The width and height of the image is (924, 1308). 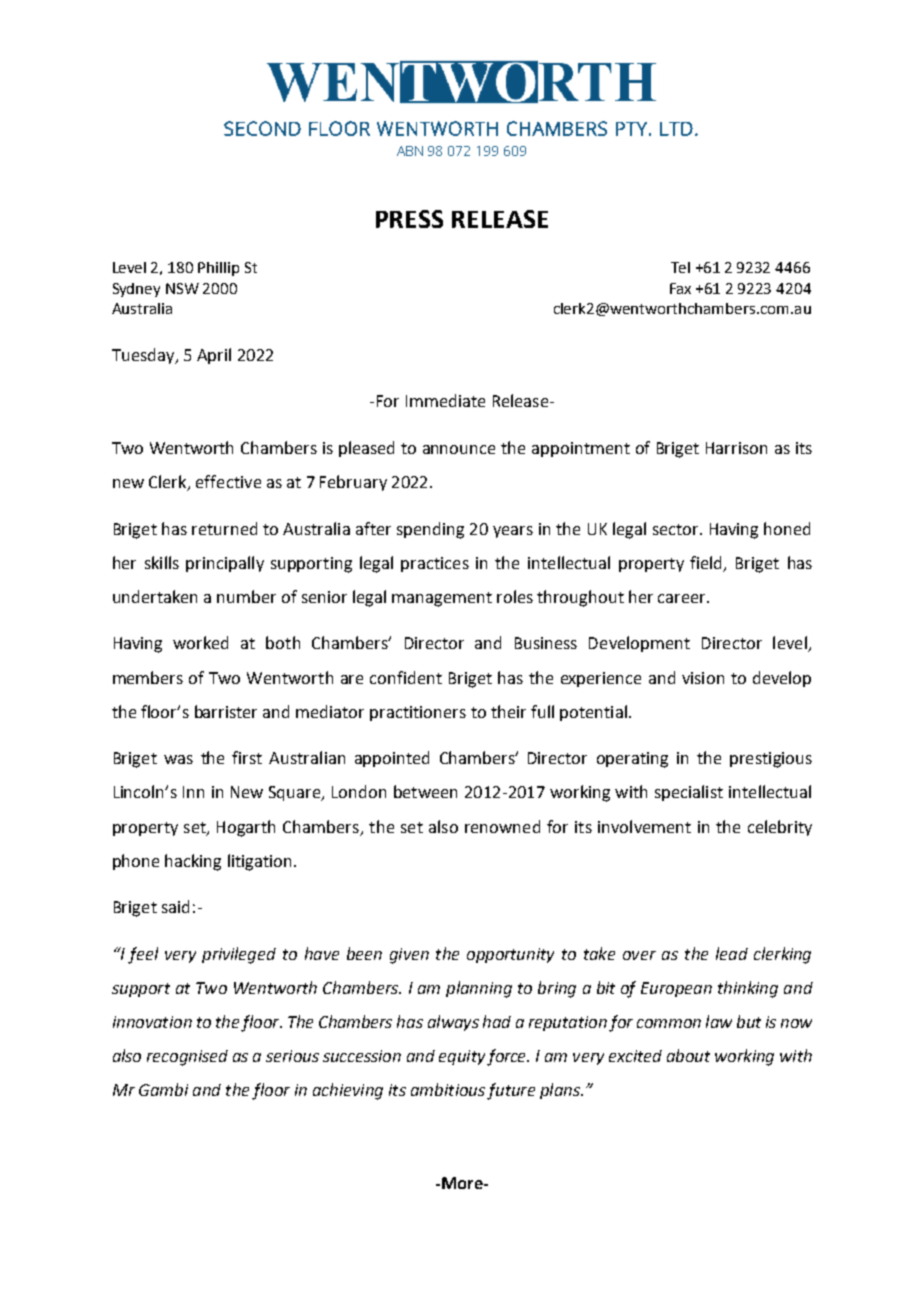 What do you see at coordinates (187, 1058) in the image?
I see `recognised` at bounding box center [187, 1058].
